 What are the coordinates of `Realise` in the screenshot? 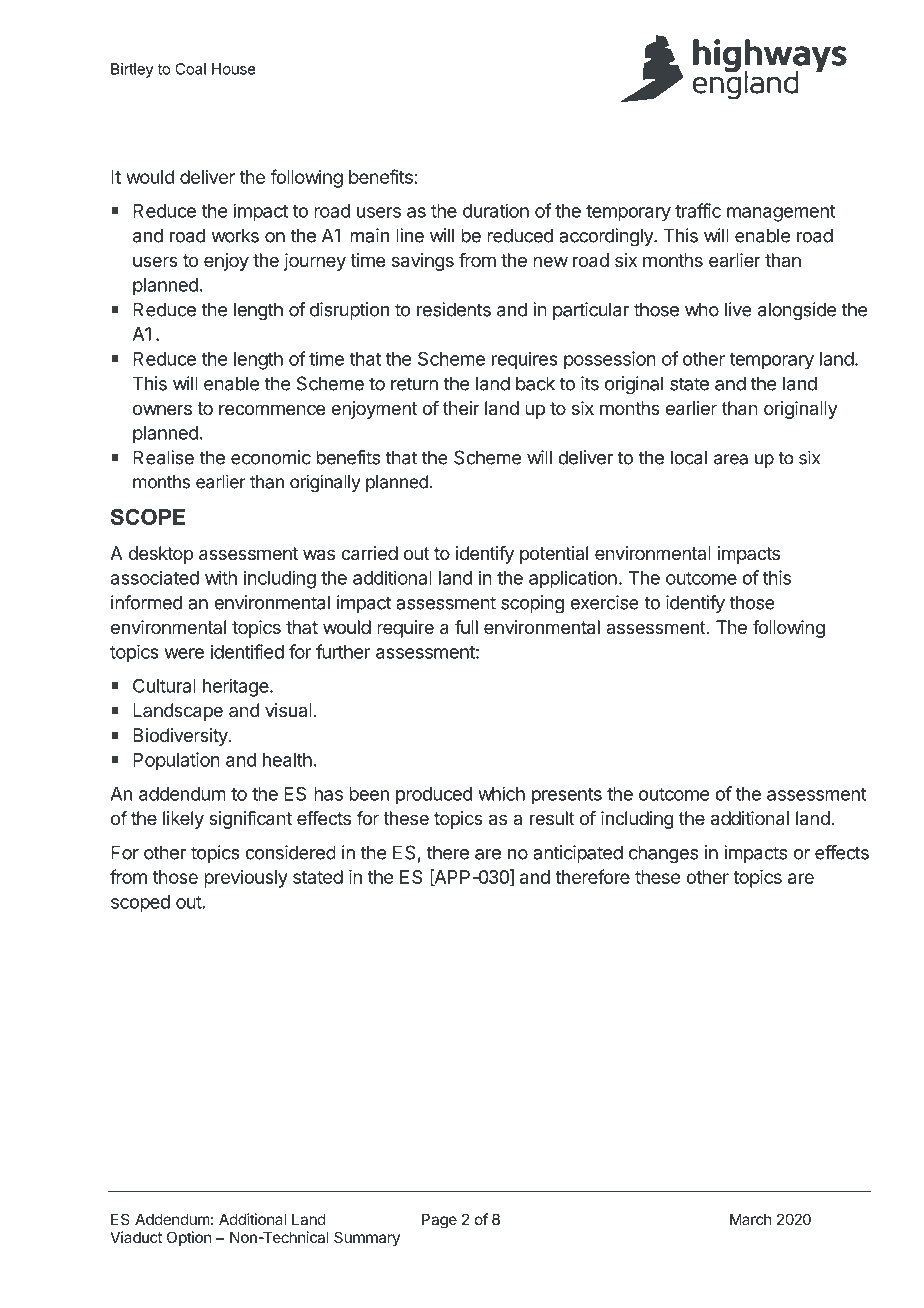 It's located at (163, 457).
